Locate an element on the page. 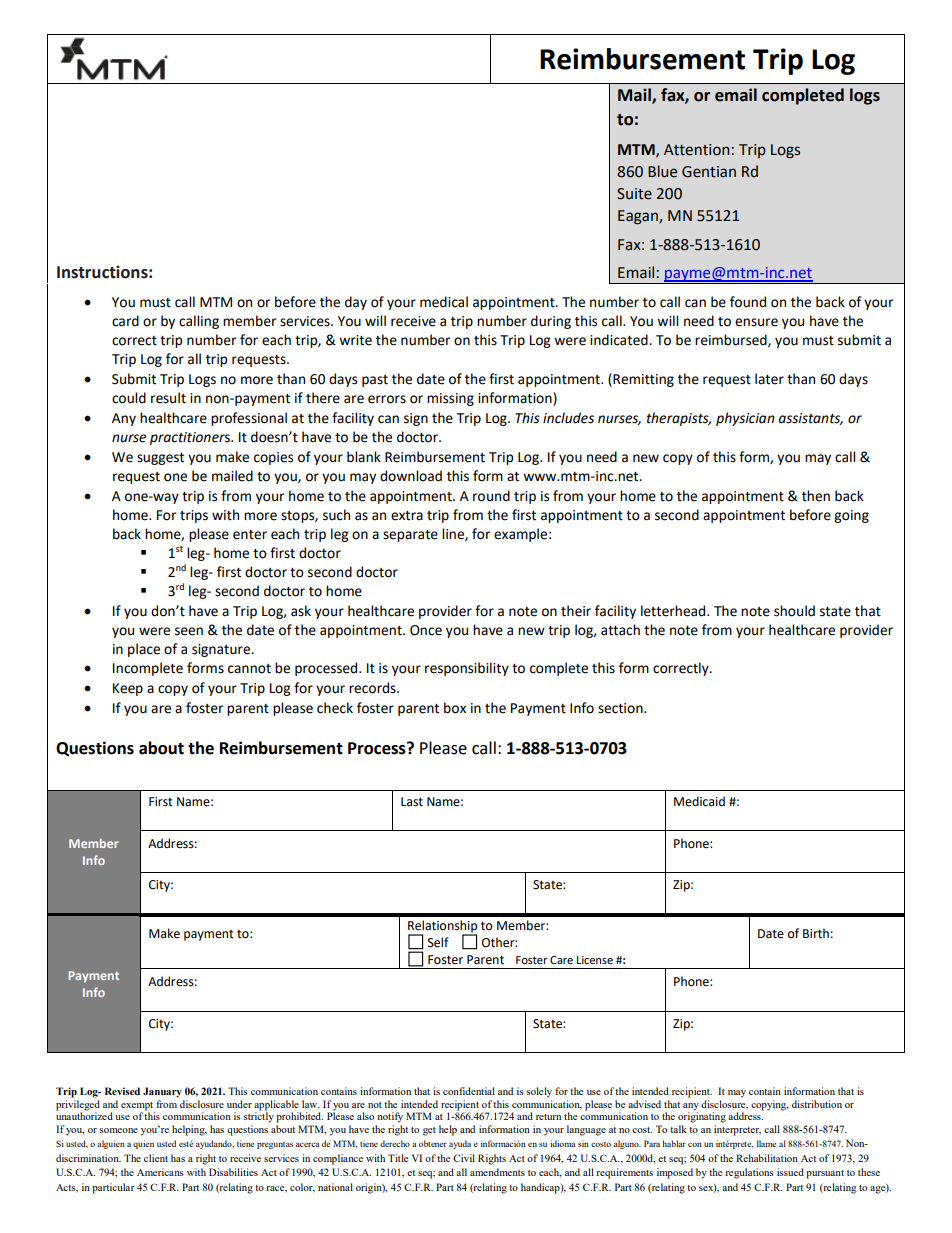 The image size is (952, 1233). Medicaid is located at coordinates (699, 801).
